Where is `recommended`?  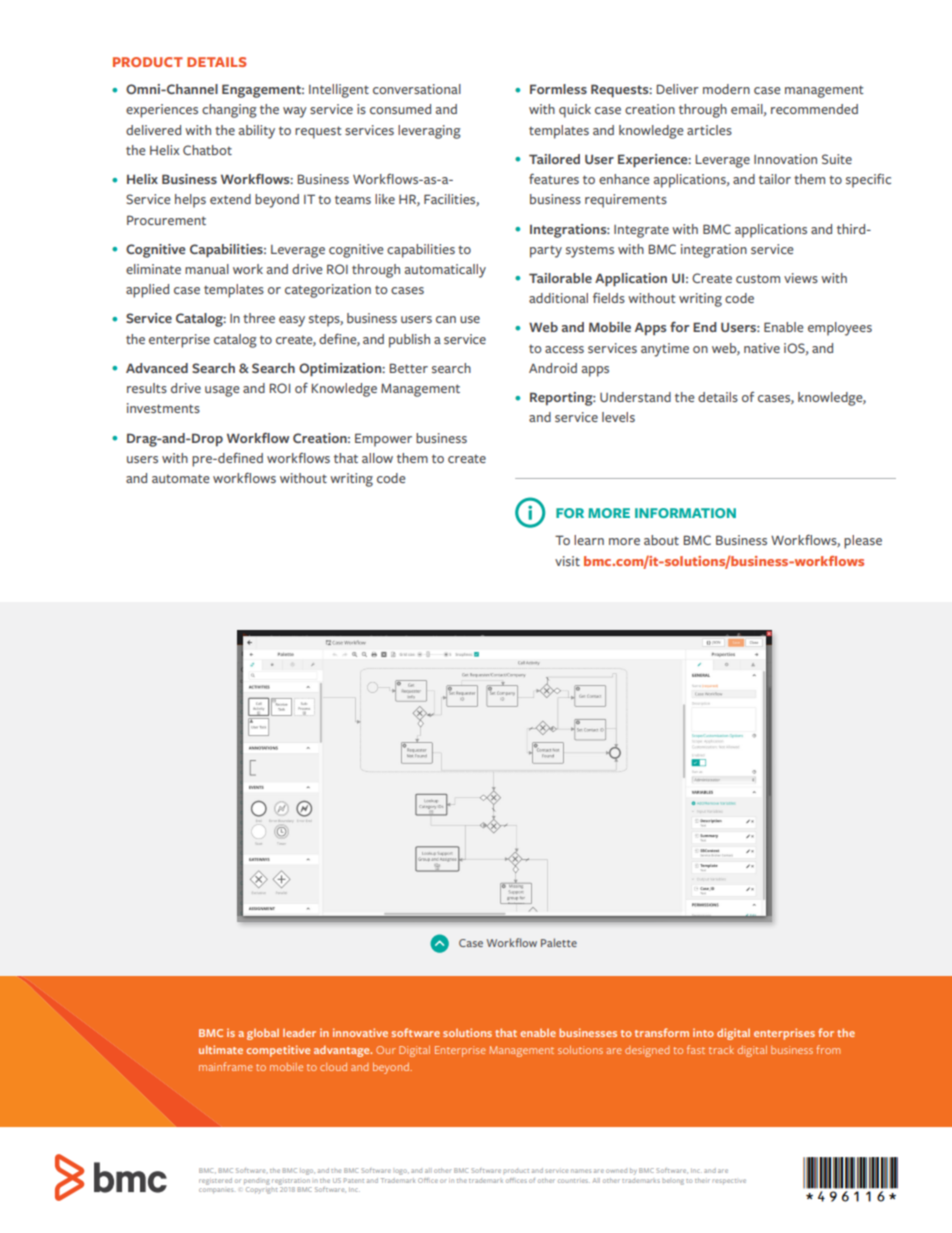
recommended is located at coordinates (814, 109).
